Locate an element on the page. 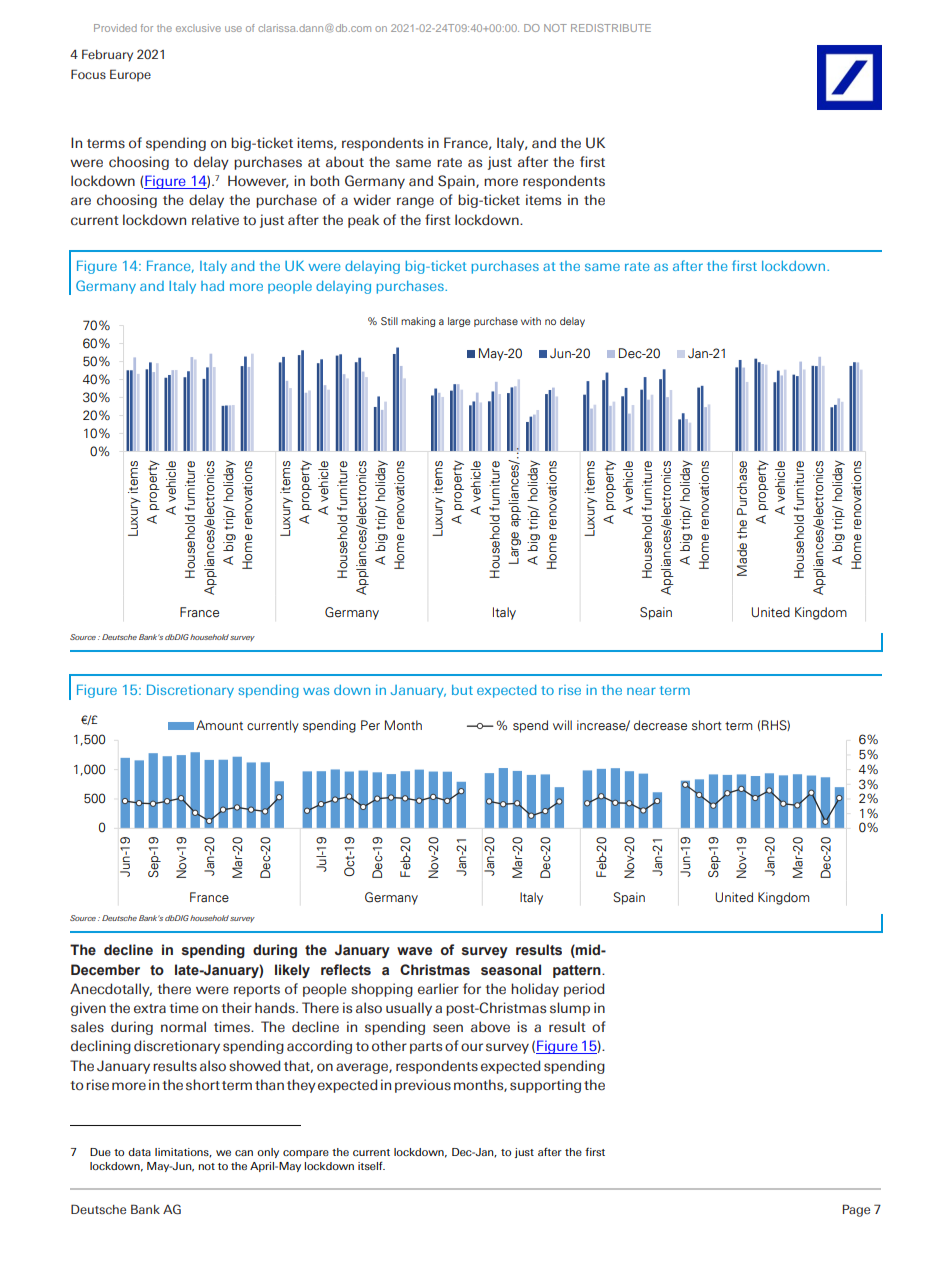 The height and width of the document is (1270, 952). Page is located at coordinates (856, 1210).
